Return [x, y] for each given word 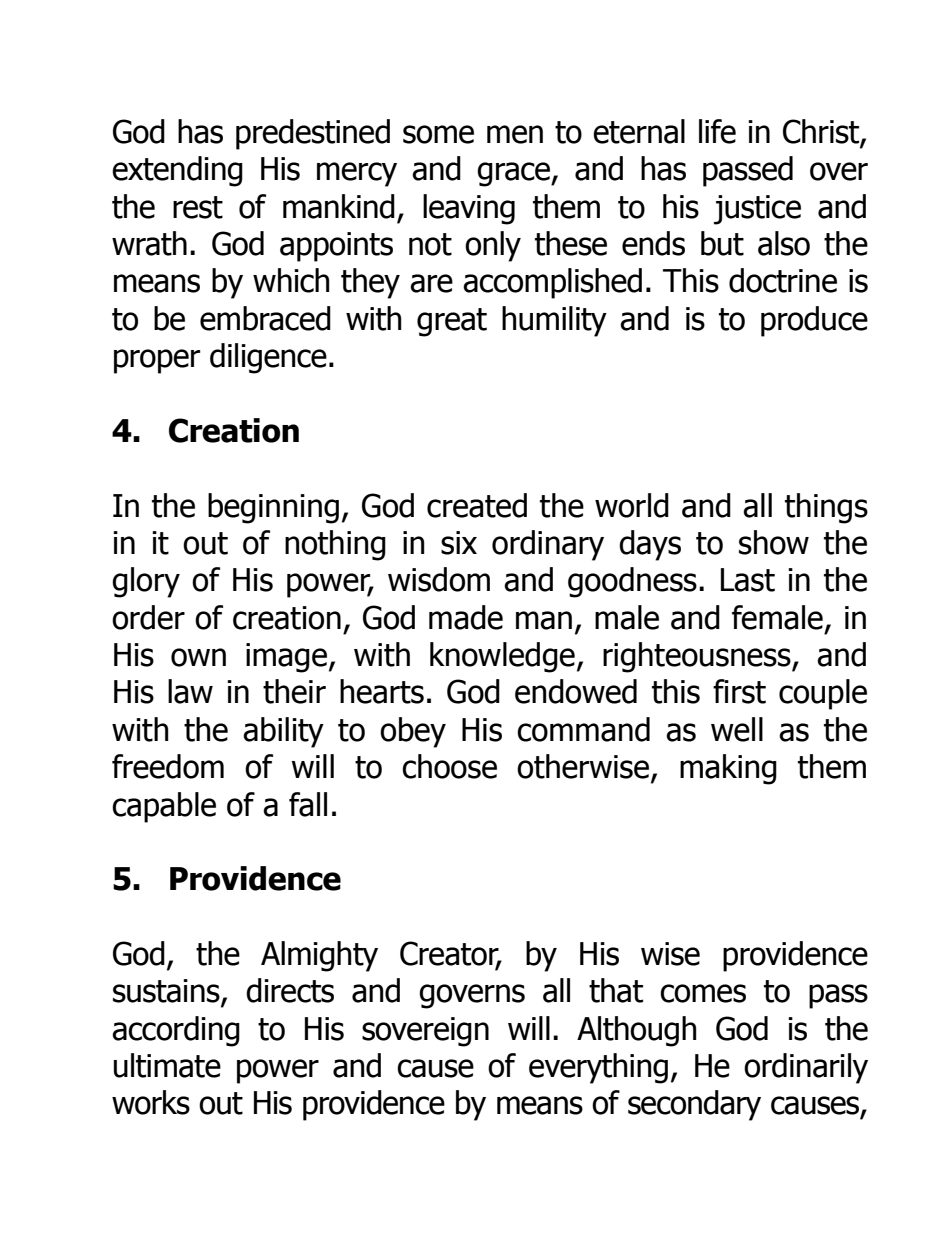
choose [449, 766]
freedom [168, 766]
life [717, 131]
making [728, 769]
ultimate [167, 1065]
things [826, 508]
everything [598, 1068]
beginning [273, 508]
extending [177, 171]
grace [514, 174]
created [477, 505]
